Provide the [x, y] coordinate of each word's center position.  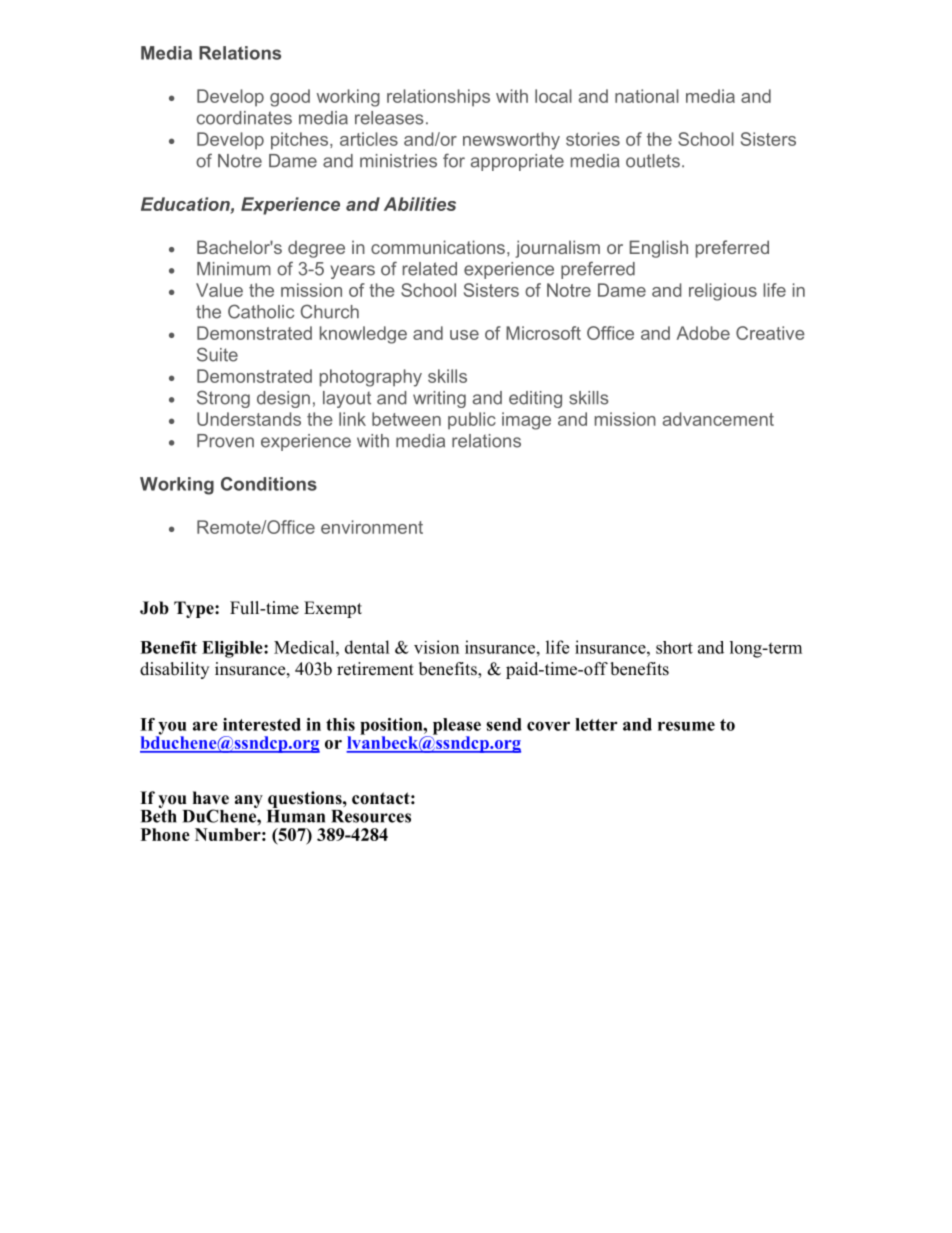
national [647, 96]
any [249, 801]
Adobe [703, 333]
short [674, 647]
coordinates [244, 118]
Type [195, 609]
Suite [217, 354]
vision [436, 647]
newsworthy [511, 141]
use [464, 335]
